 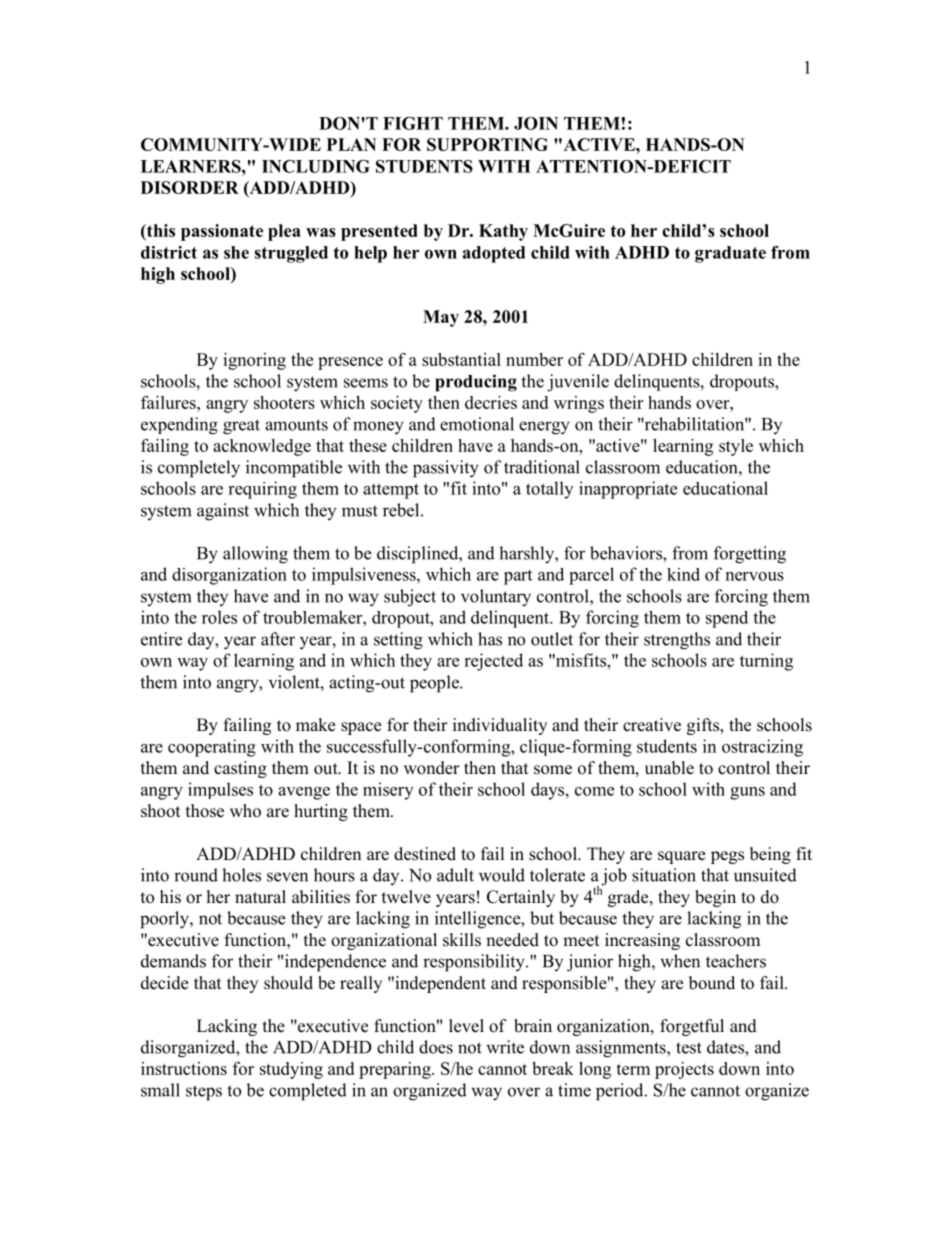 What do you see at coordinates (669, 768) in the screenshot?
I see `unable` at bounding box center [669, 768].
